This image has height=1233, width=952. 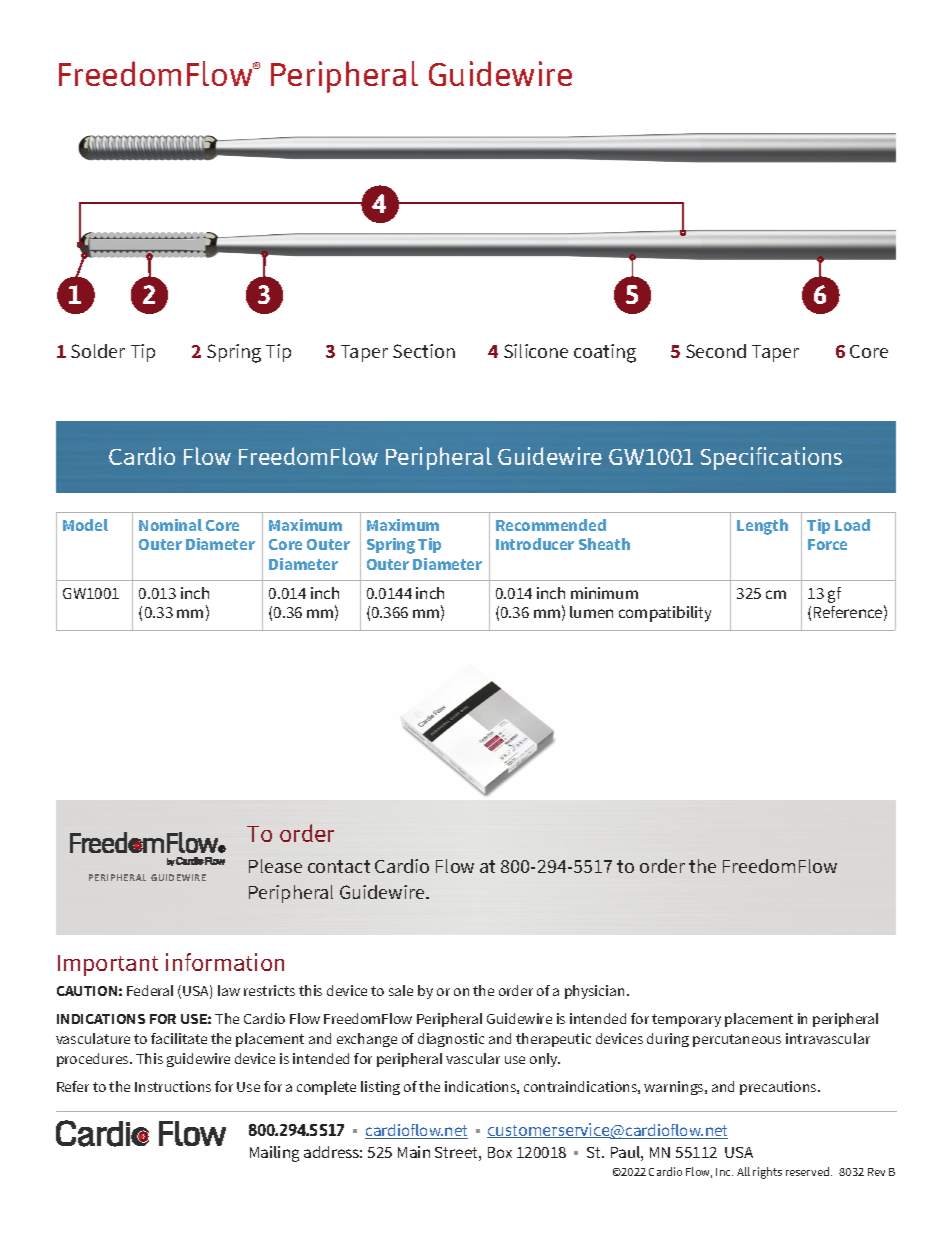 What do you see at coordinates (274, 1154) in the image?
I see `Mailing` at bounding box center [274, 1154].
